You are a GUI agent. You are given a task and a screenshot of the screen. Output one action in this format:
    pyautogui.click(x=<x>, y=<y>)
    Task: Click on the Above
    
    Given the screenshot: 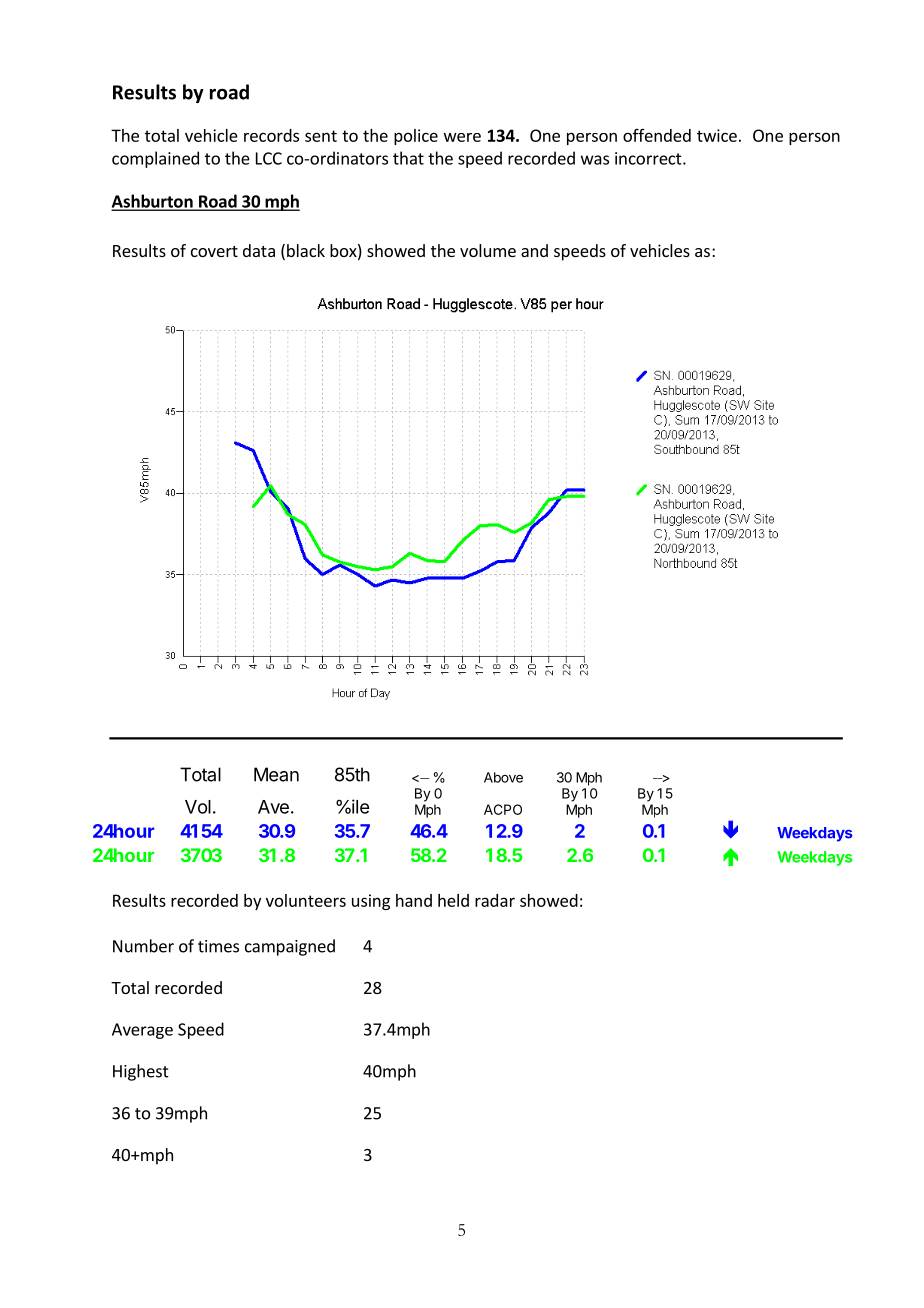 What is the action you would take?
    pyautogui.click(x=503, y=777)
